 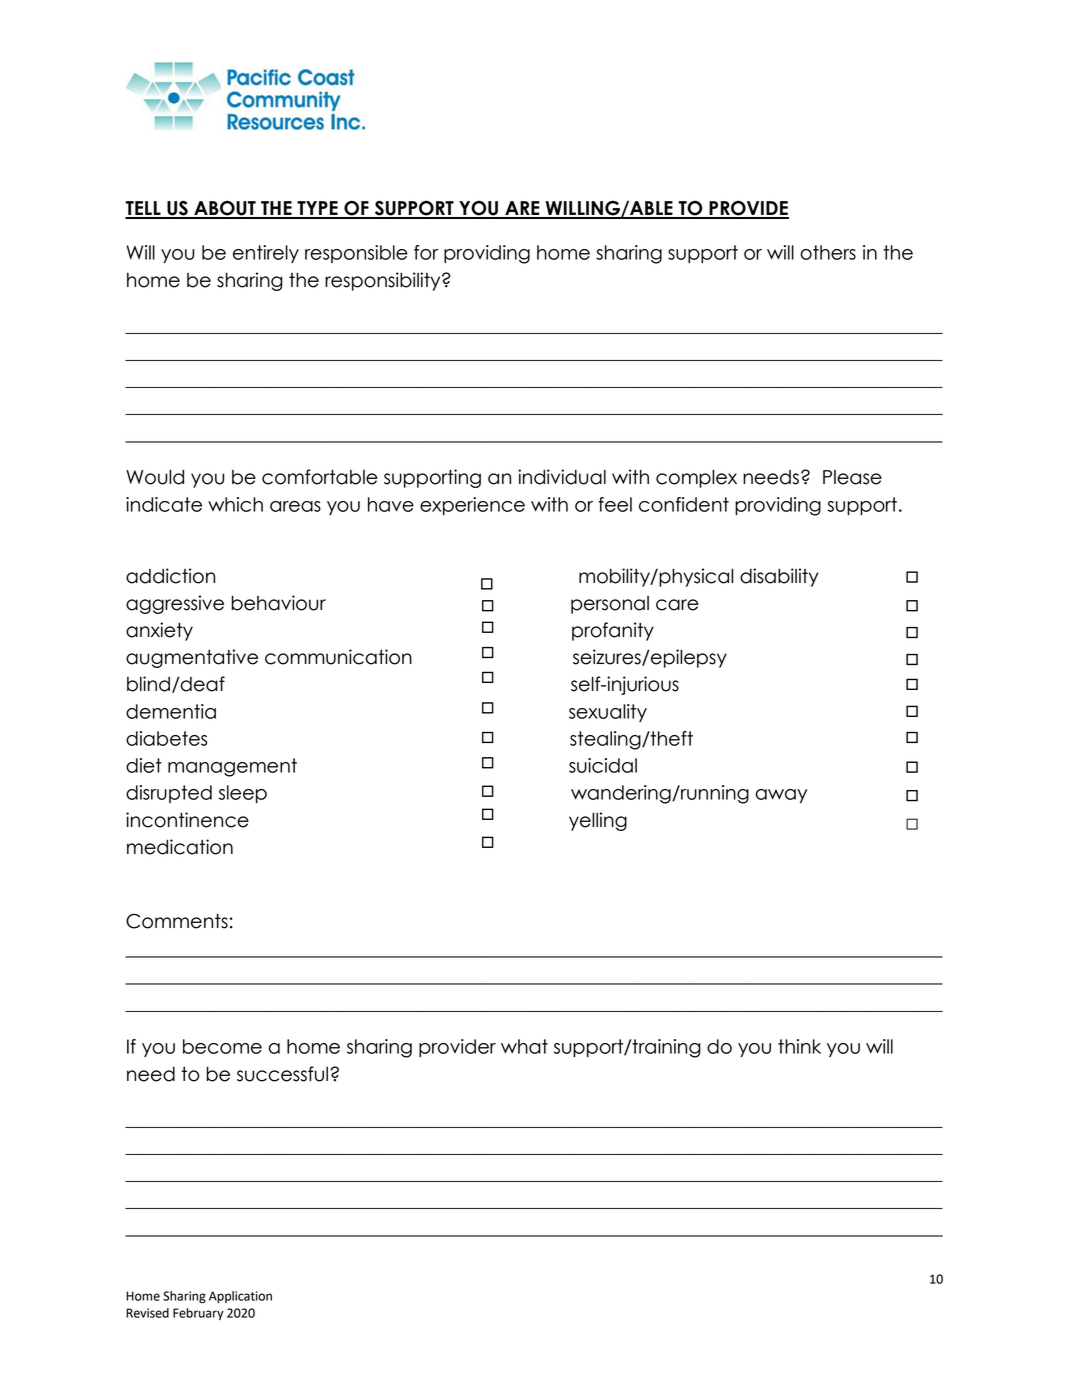 I want to click on management, so click(x=232, y=767).
